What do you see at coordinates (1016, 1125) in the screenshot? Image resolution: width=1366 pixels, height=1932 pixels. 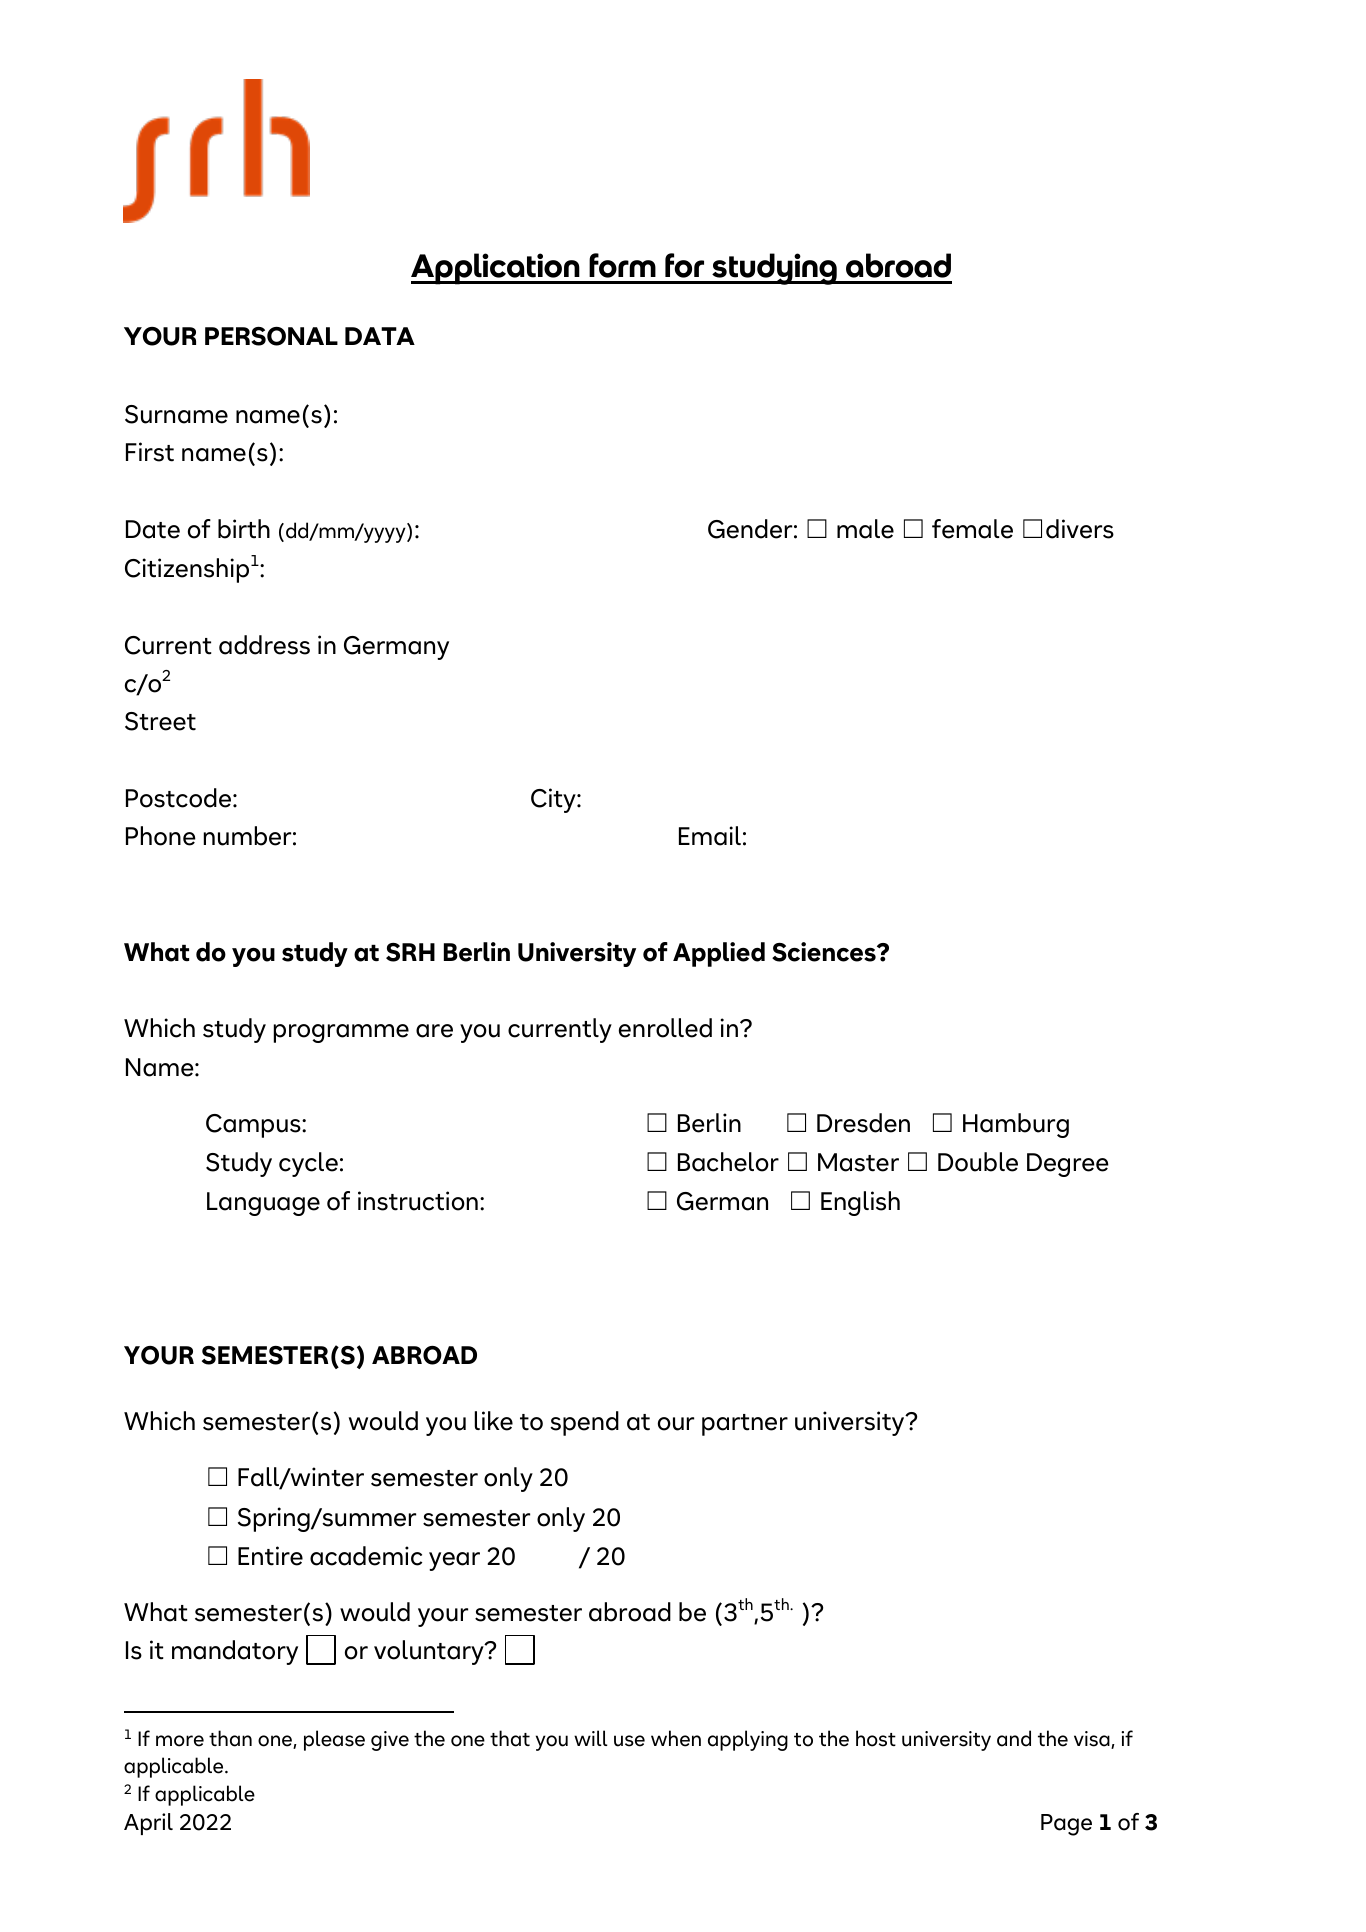 I see `Hamburg` at bounding box center [1016, 1125].
